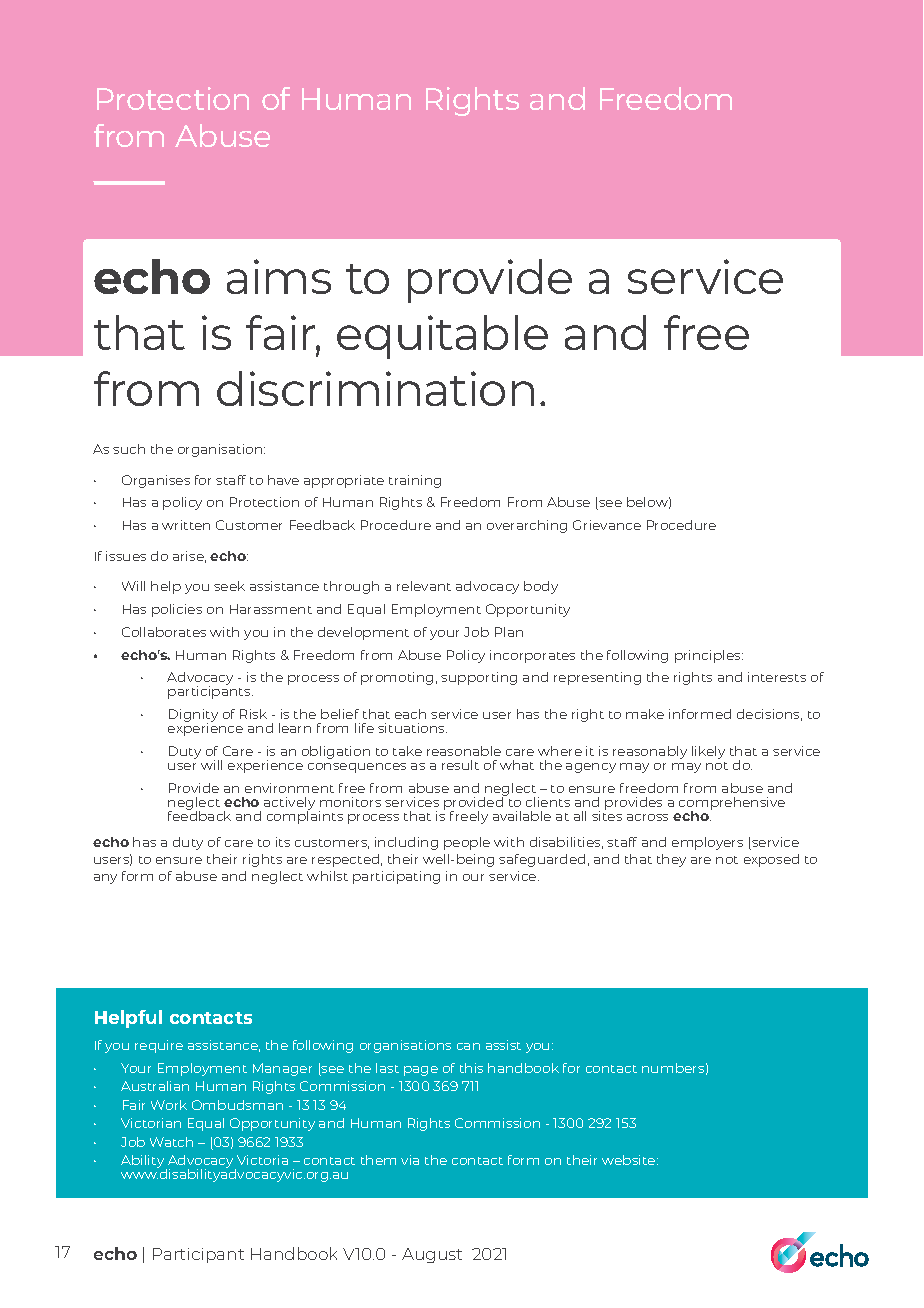 The height and width of the document is (1308, 924). I want to click on equitable, so click(442, 337).
